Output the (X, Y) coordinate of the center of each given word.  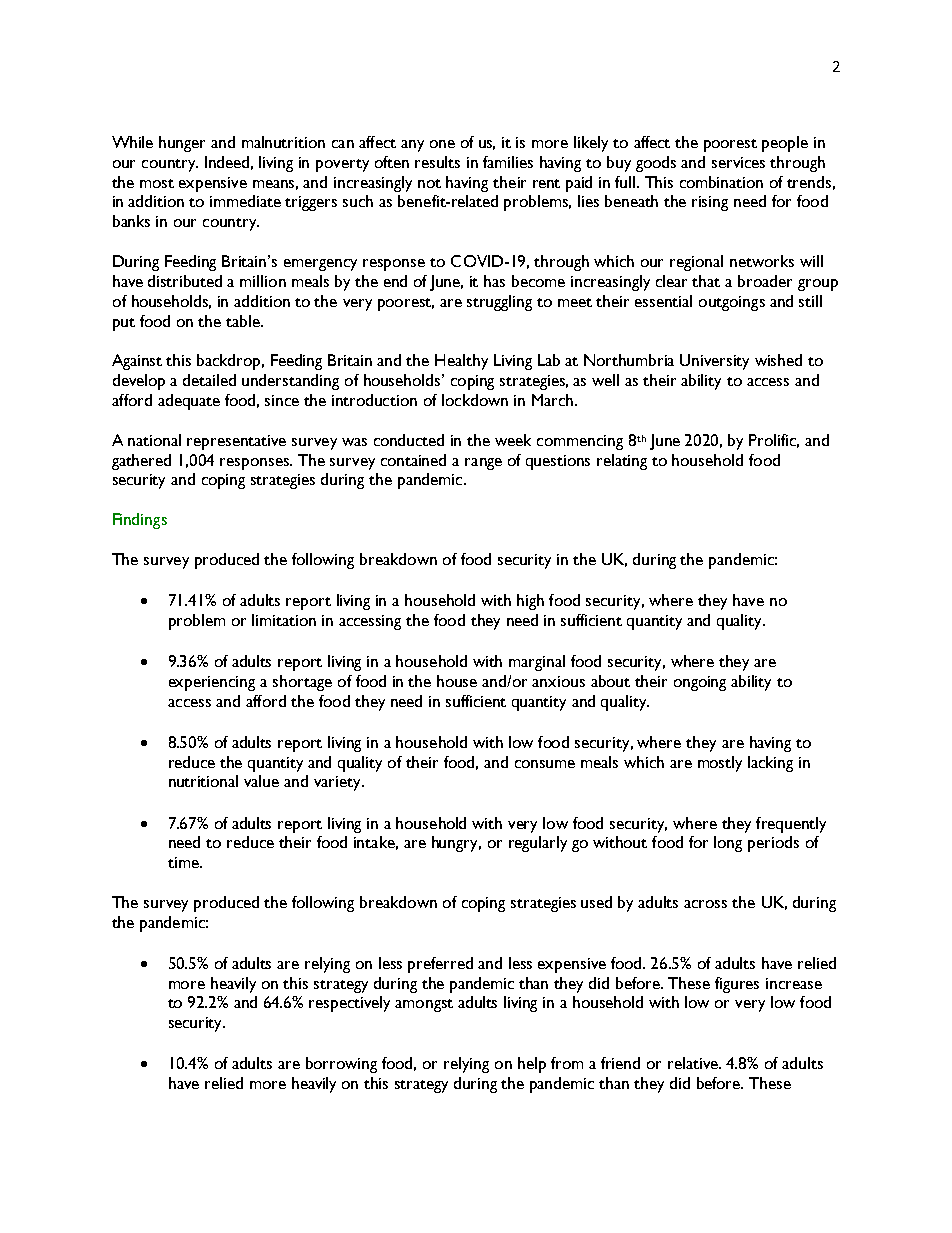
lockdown (475, 400)
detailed (209, 380)
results (437, 162)
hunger (182, 144)
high (530, 602)
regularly (538, 844)
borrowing (341, 1065)
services (738, 162)
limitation (284, 620)
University (714, 362)
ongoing (700, 683)
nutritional (203, 781)
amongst (424, 1005)
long (728, 844)
